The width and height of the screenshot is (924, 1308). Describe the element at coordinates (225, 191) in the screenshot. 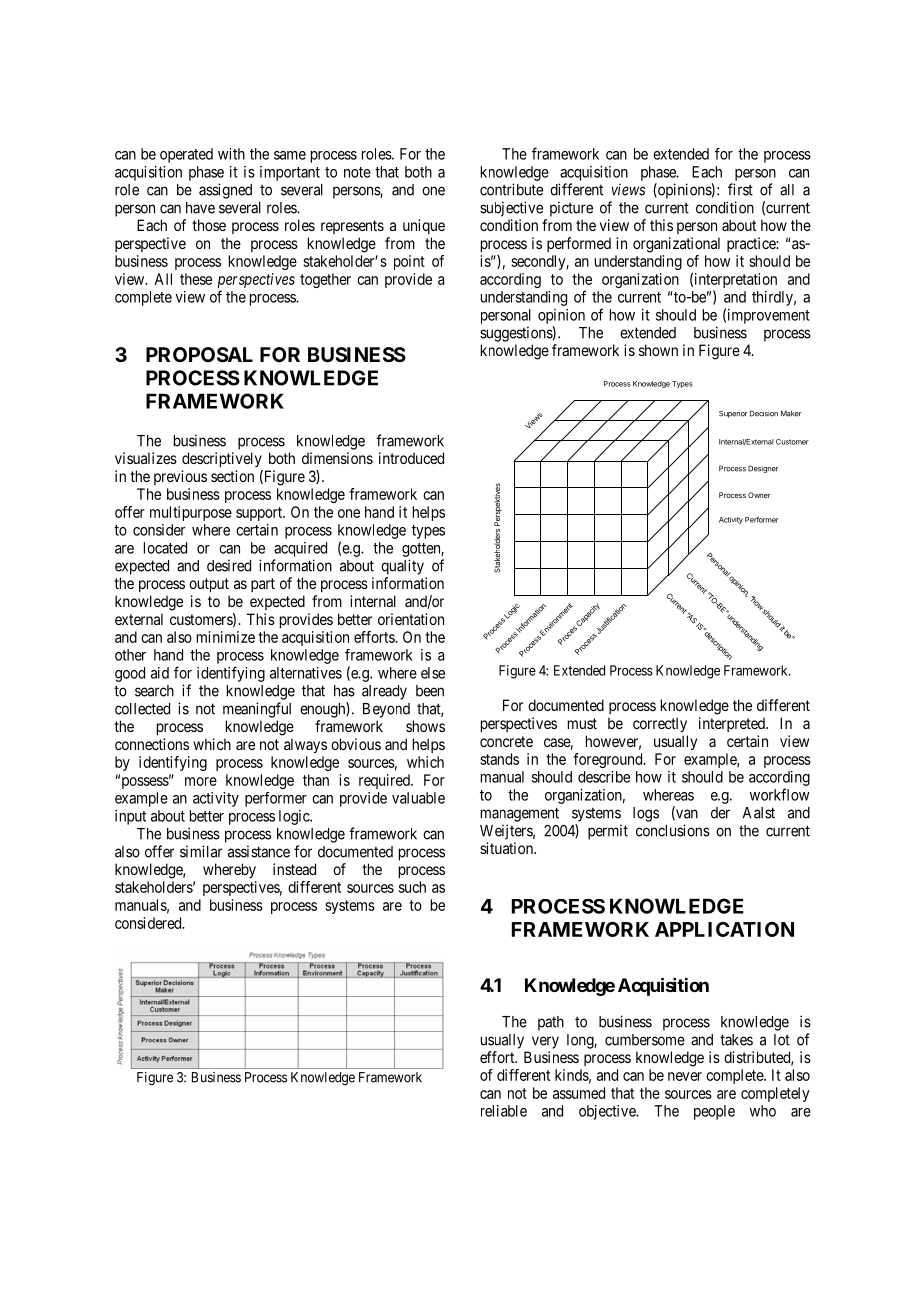

I see `assigned` at that location.
